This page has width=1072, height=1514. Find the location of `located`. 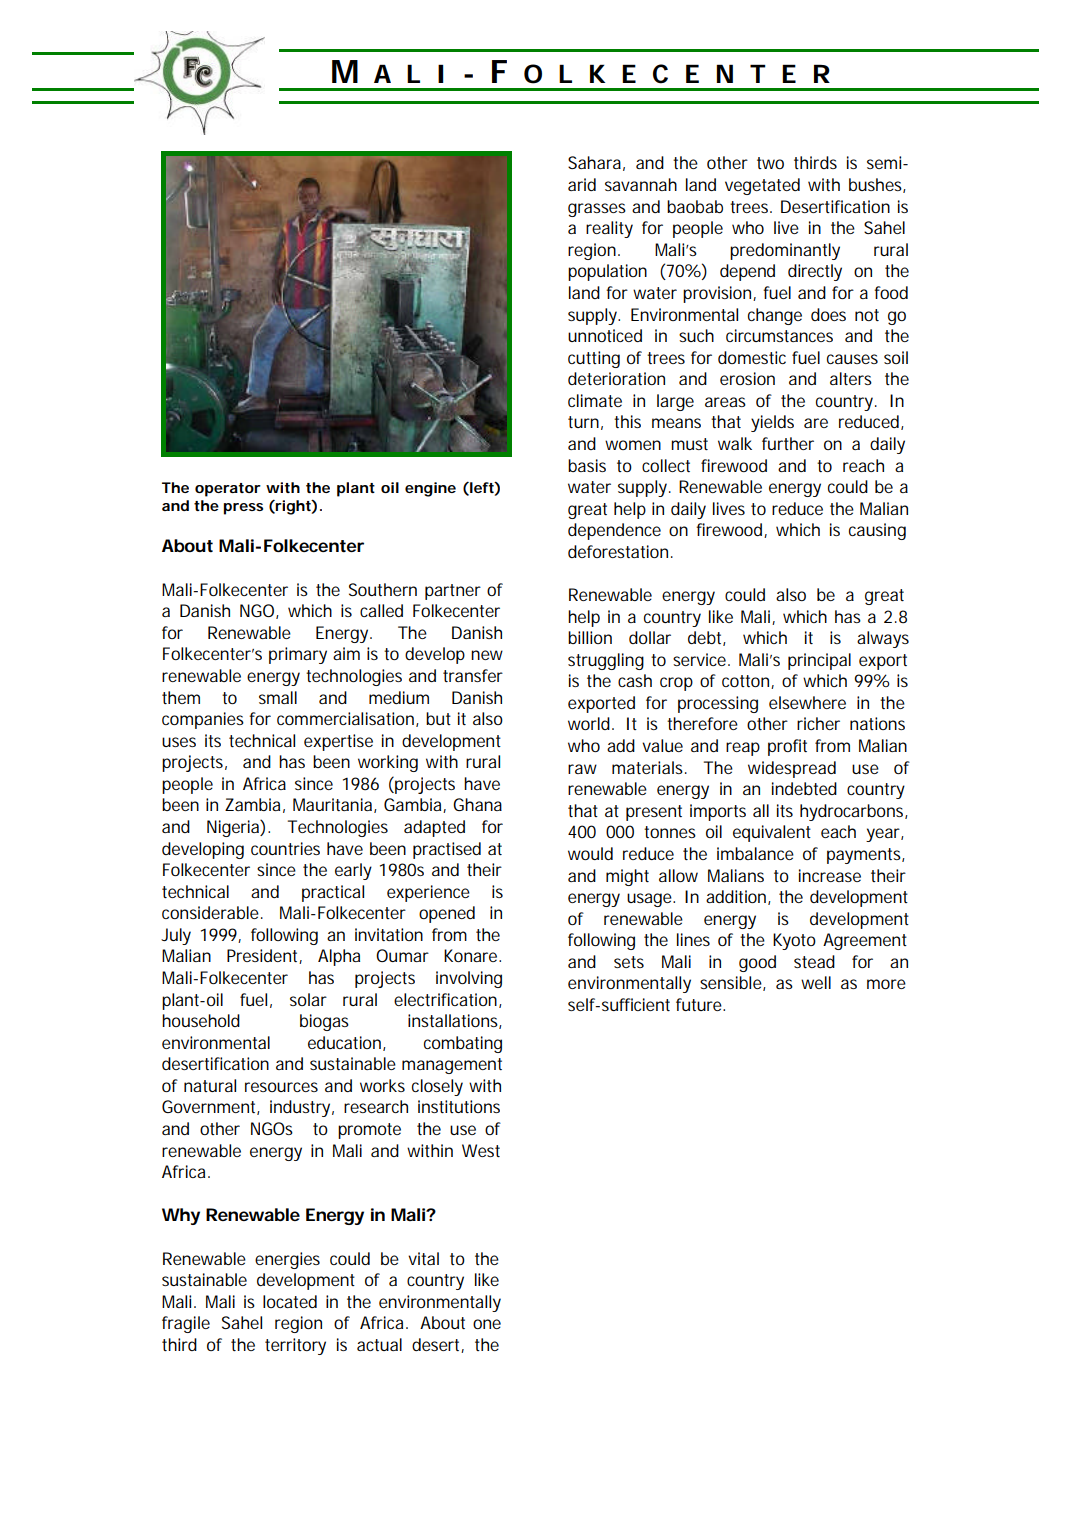

located is located at coordinates (290, 1301).
